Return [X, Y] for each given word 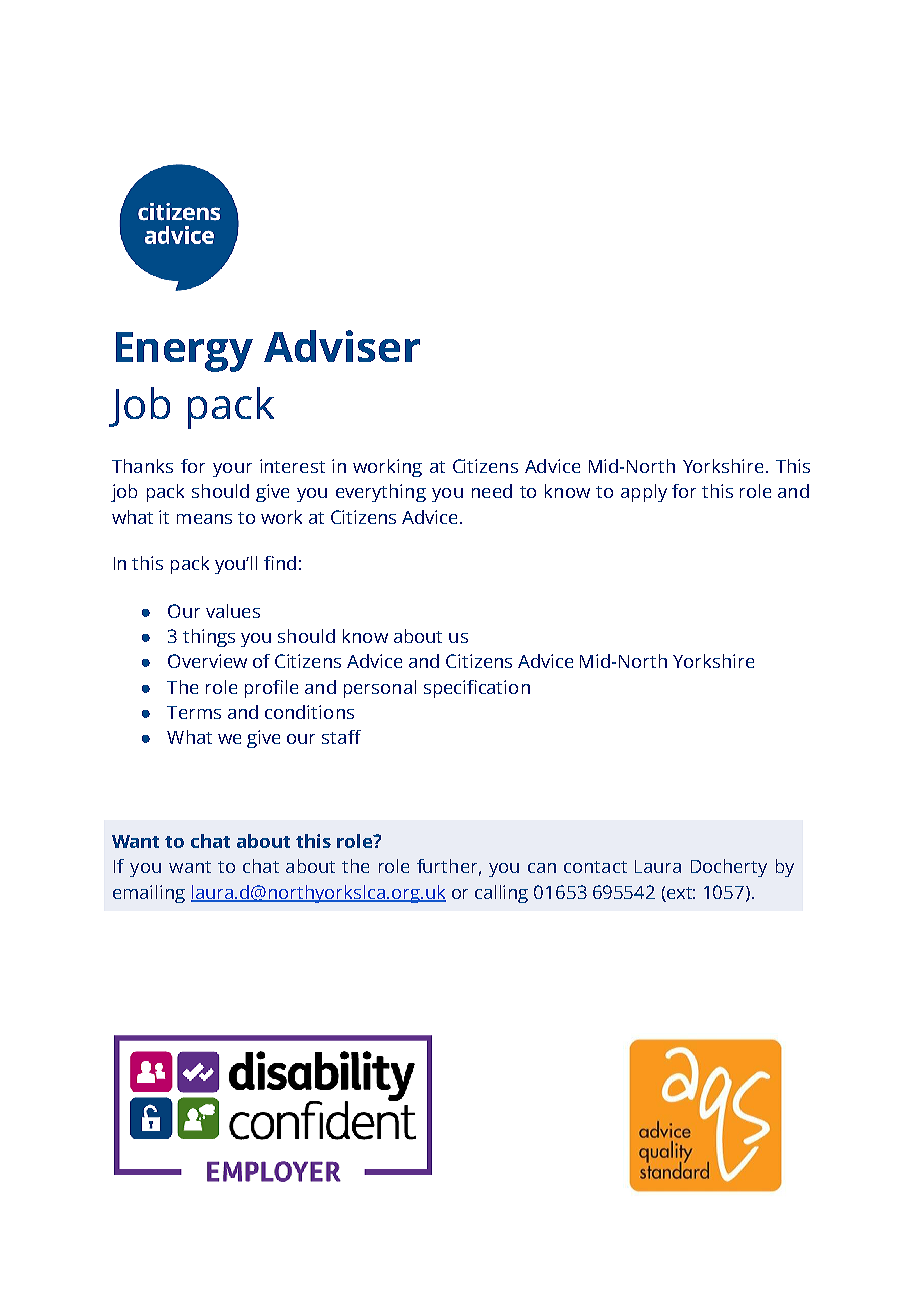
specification [477, 689]
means [204, 519]
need [492, 491]
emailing [149, 894]
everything [381, 493]
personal [380, 689]
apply [644, 493]
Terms [194, 712]
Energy [184, 352]
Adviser [342, 346]
